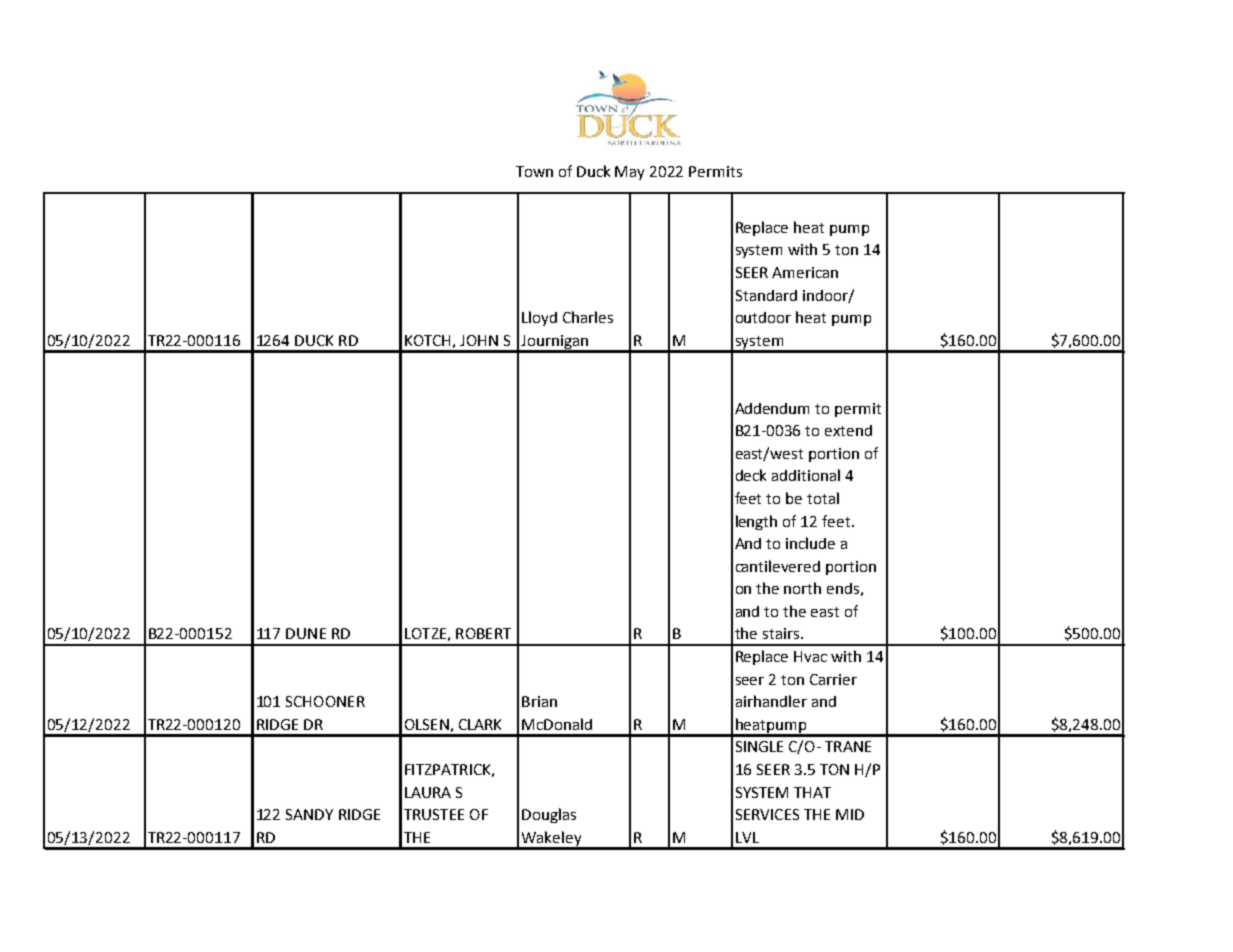 This document has height=952, width=1233. I want to click on American, so click(805, 272).
